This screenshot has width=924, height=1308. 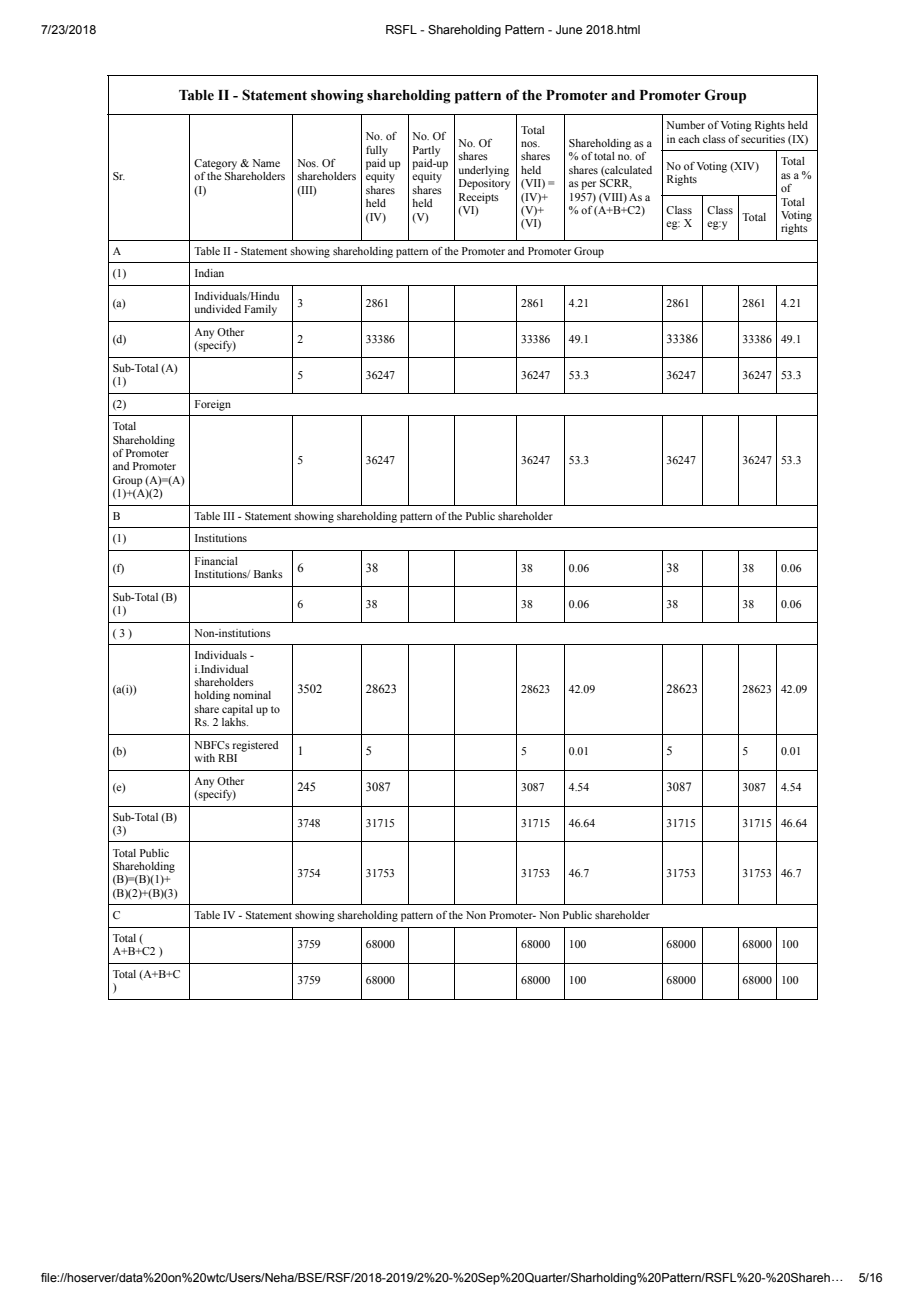 I want to click on per, so click(x=588, y=185).
